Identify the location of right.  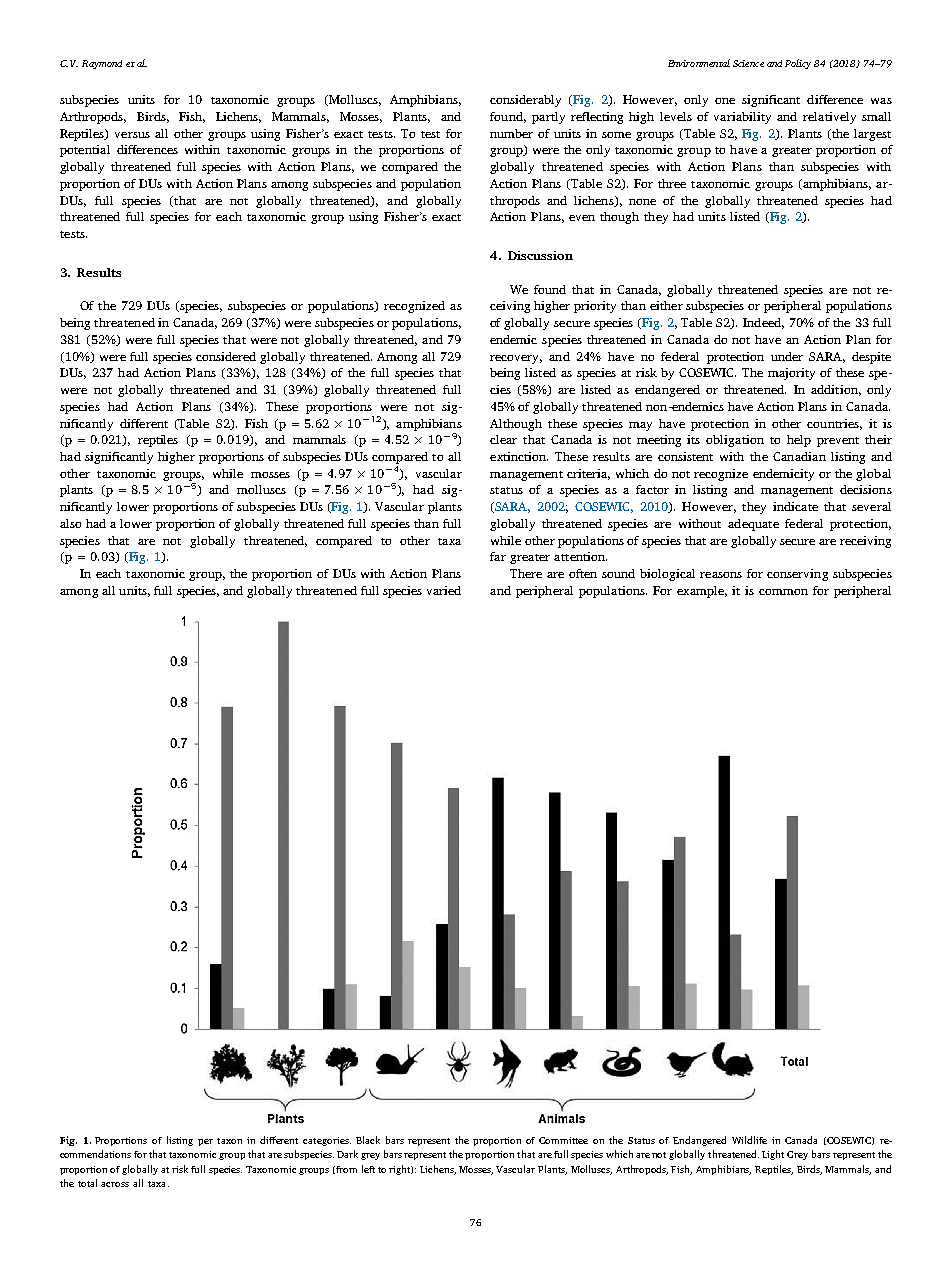
(401, 1170).
